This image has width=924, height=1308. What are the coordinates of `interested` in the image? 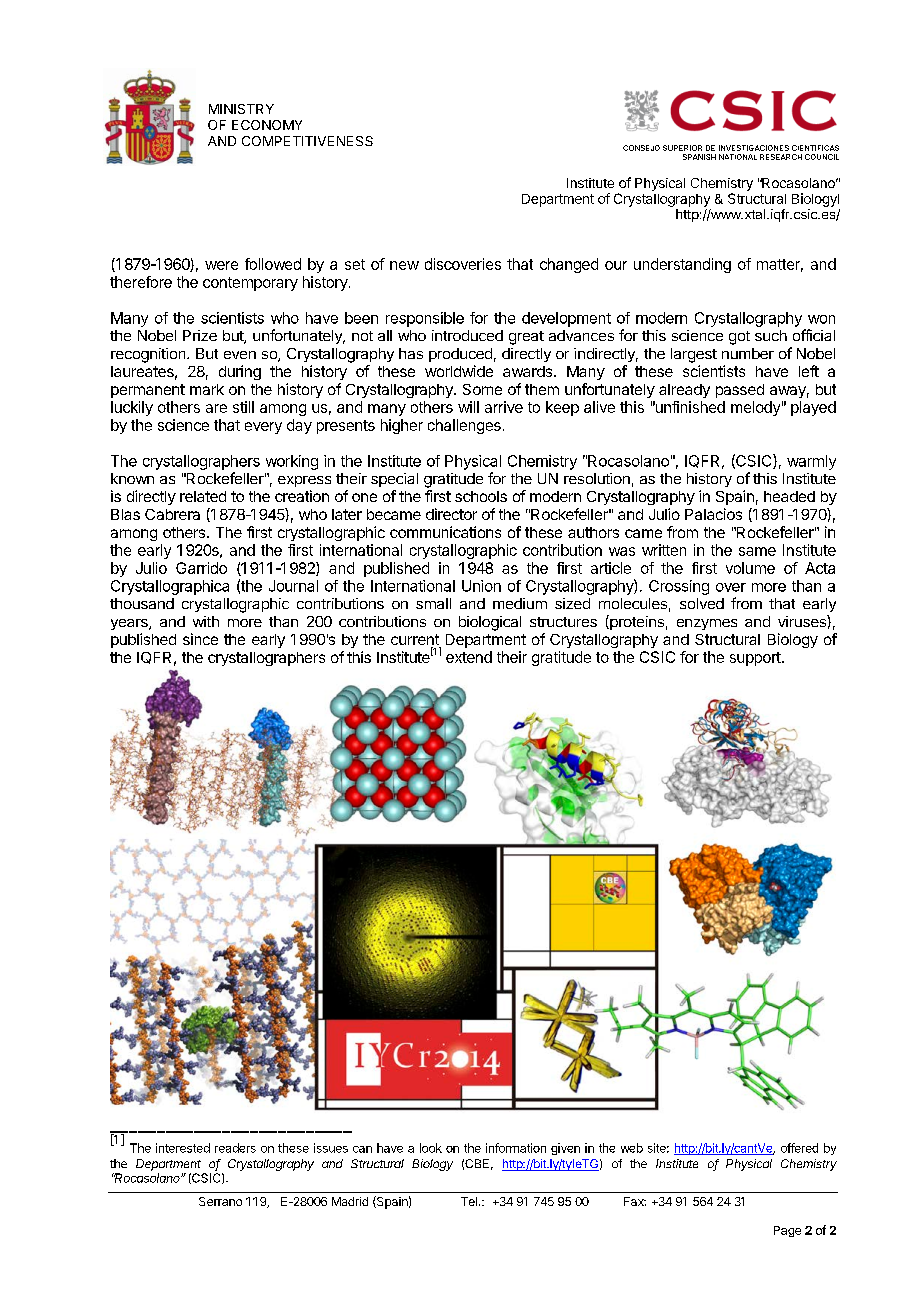 It's located at (183, 1148).
